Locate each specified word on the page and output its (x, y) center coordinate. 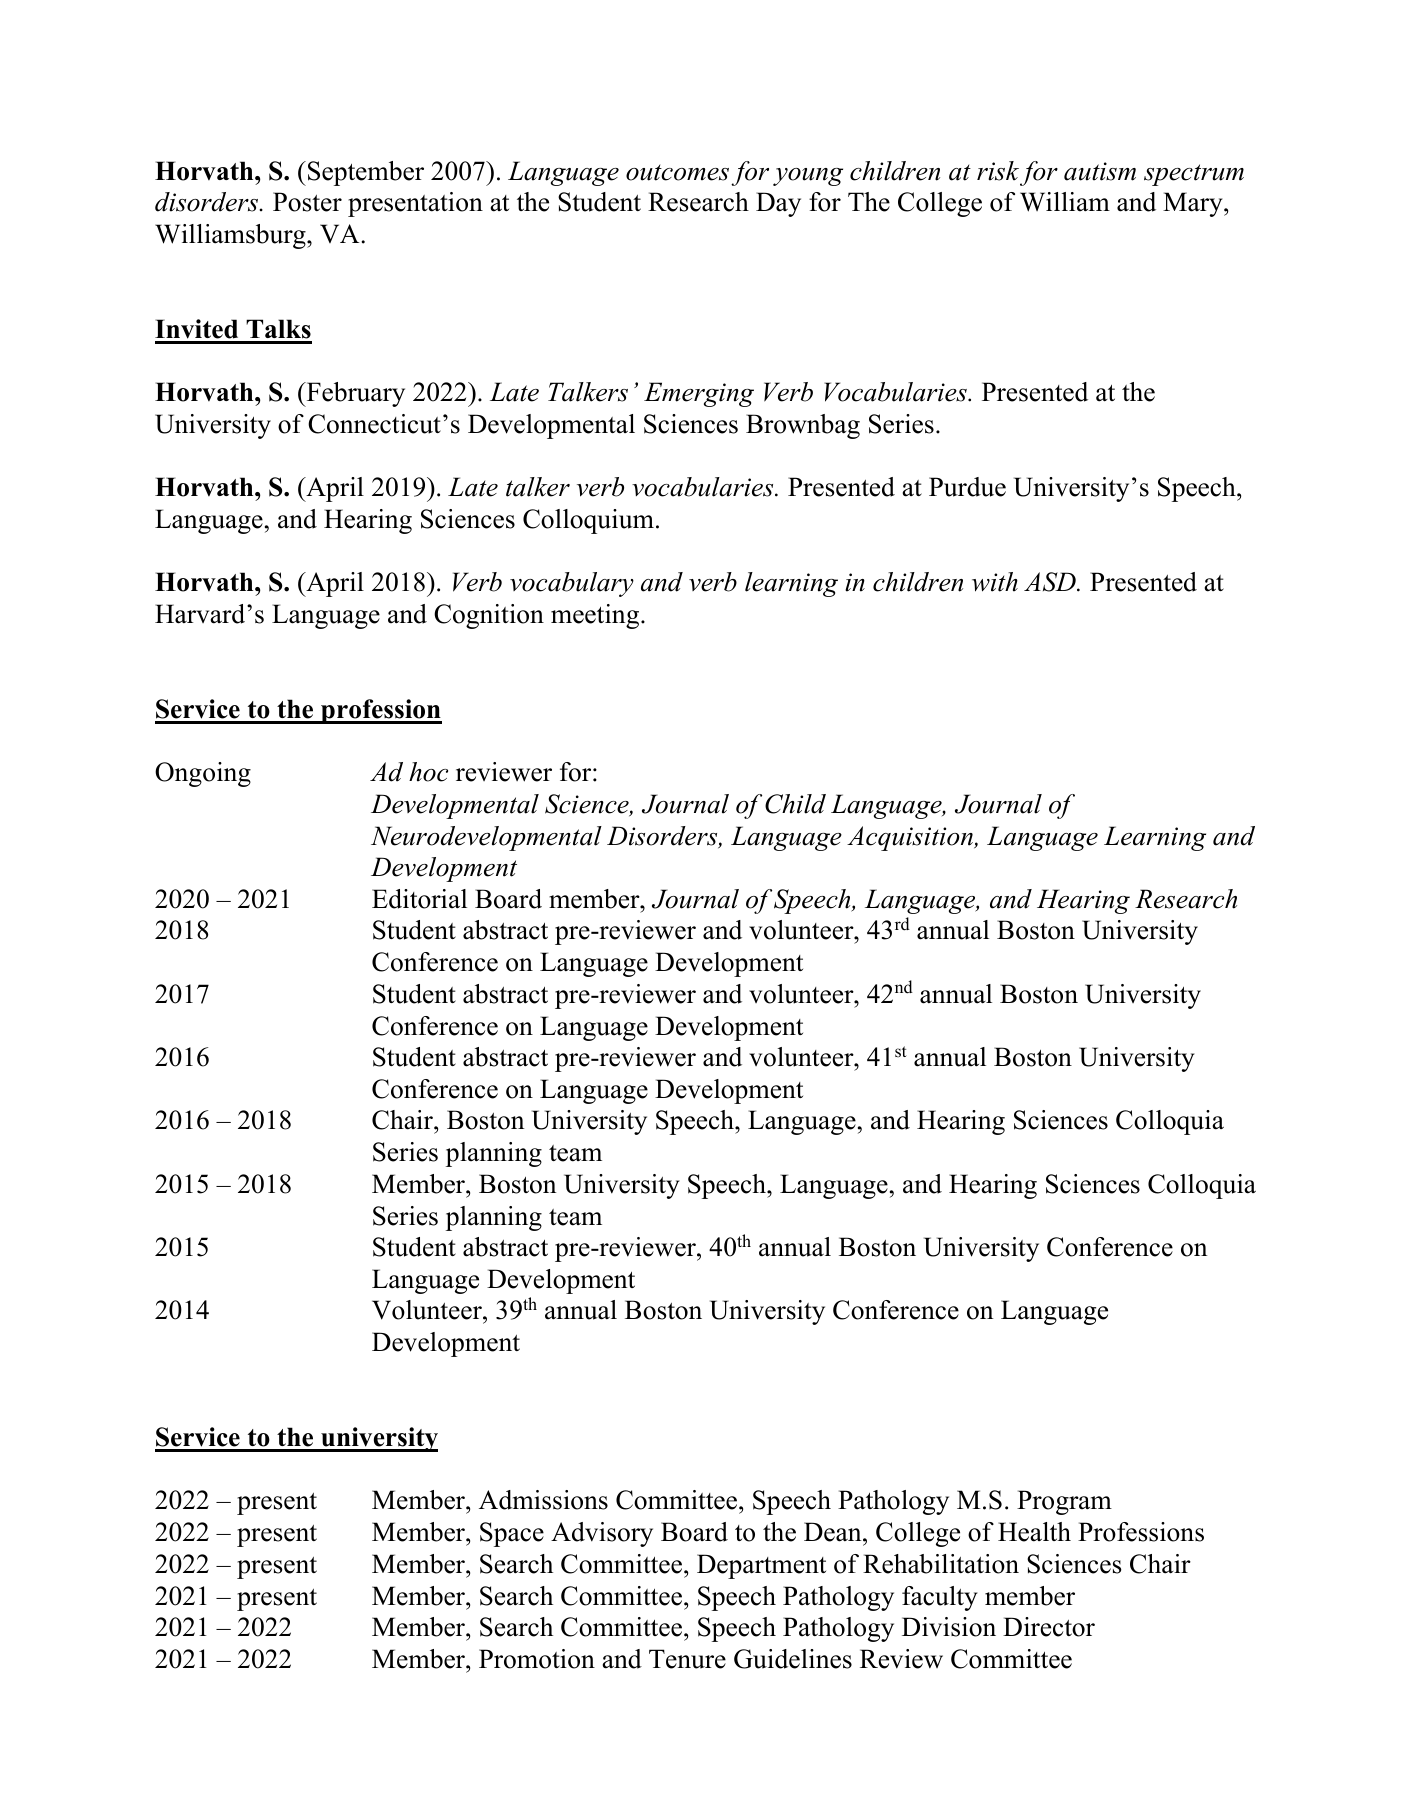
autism (1100, 171)
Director (1049, 1627)
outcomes (677, 173)
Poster (307, 202)
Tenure (687, 1659)
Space (512, 1534)
